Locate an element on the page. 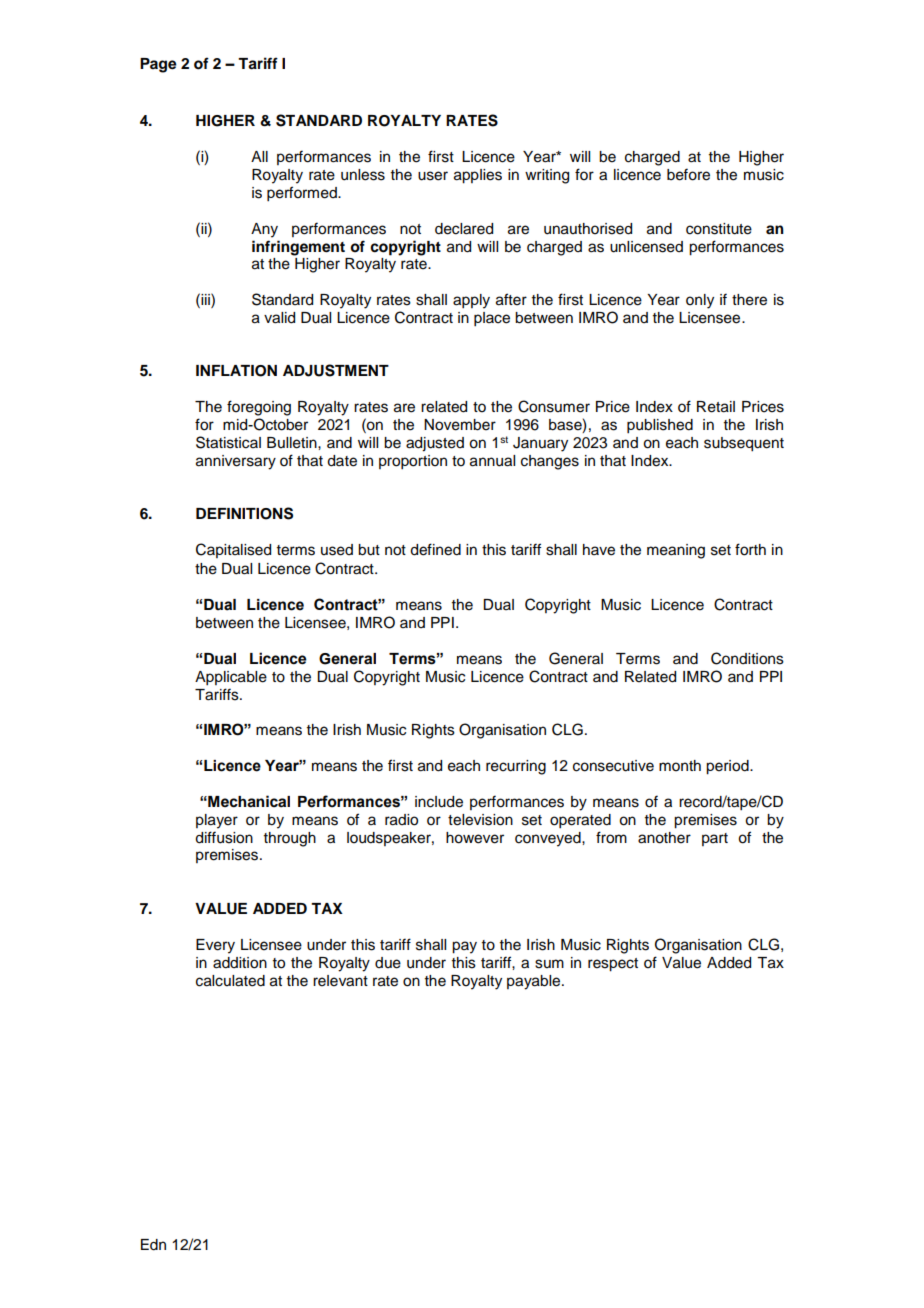  user is located at coordinates (433, 176).
